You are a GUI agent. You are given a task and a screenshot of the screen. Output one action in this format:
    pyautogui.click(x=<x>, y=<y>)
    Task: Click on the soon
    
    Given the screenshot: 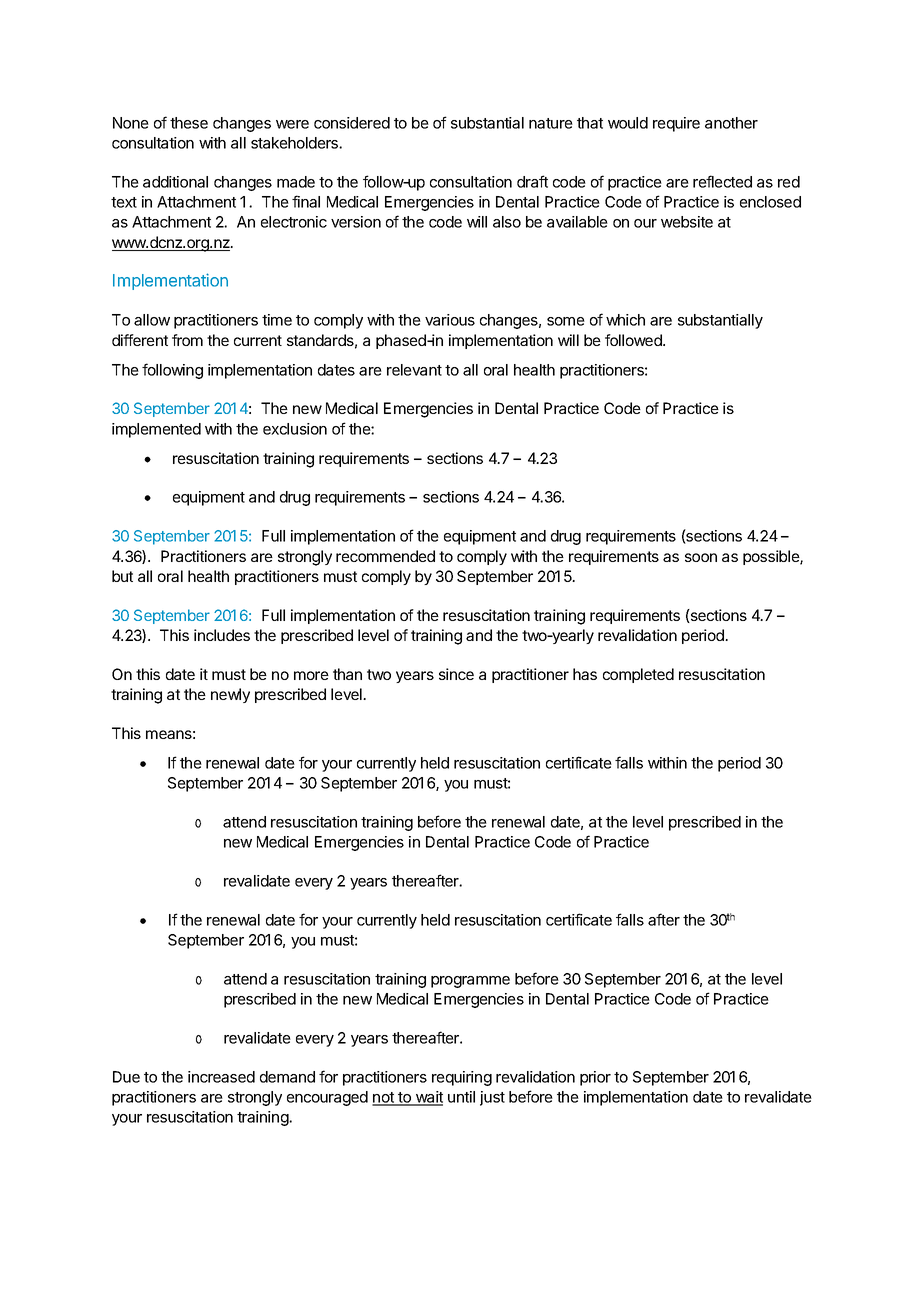 What is the action you would take?
    pyautogui.click(x=701, y=557)
